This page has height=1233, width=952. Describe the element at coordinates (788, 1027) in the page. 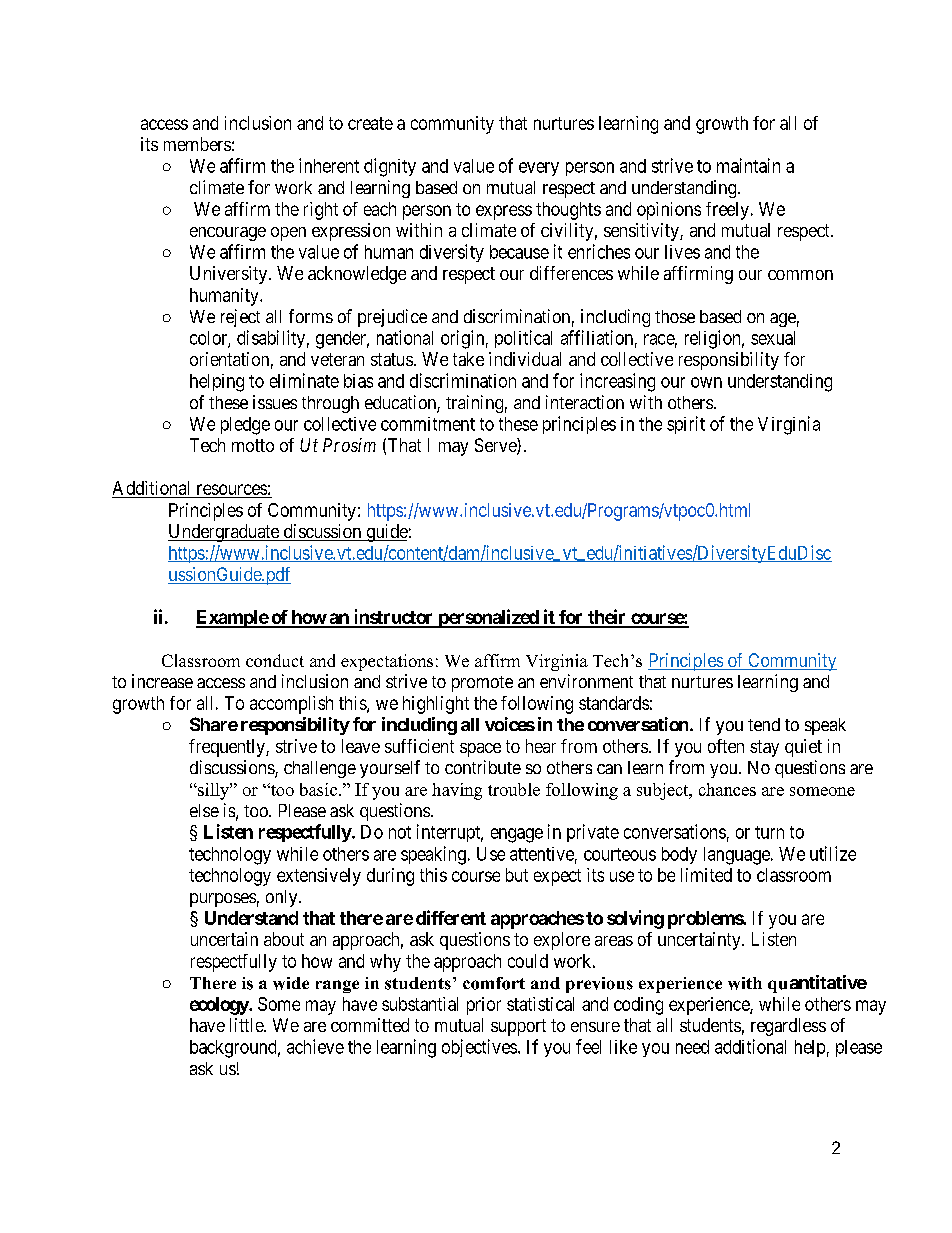

I see `regardless` at that location.
